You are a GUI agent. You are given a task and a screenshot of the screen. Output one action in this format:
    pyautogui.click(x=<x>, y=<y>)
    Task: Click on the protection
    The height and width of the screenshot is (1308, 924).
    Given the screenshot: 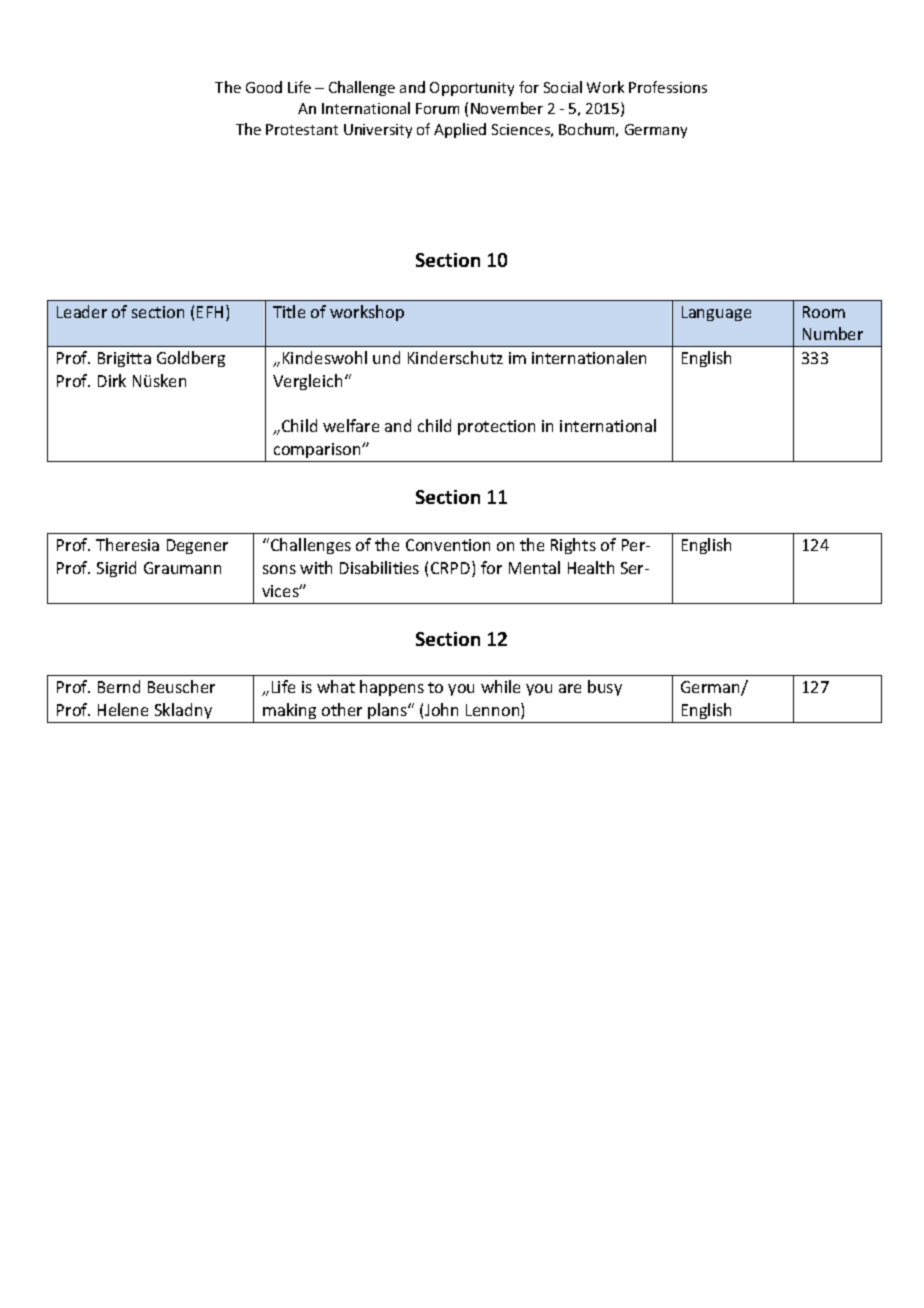 What is the action you would take?
    pyautogui.click(x=496, y=427)
